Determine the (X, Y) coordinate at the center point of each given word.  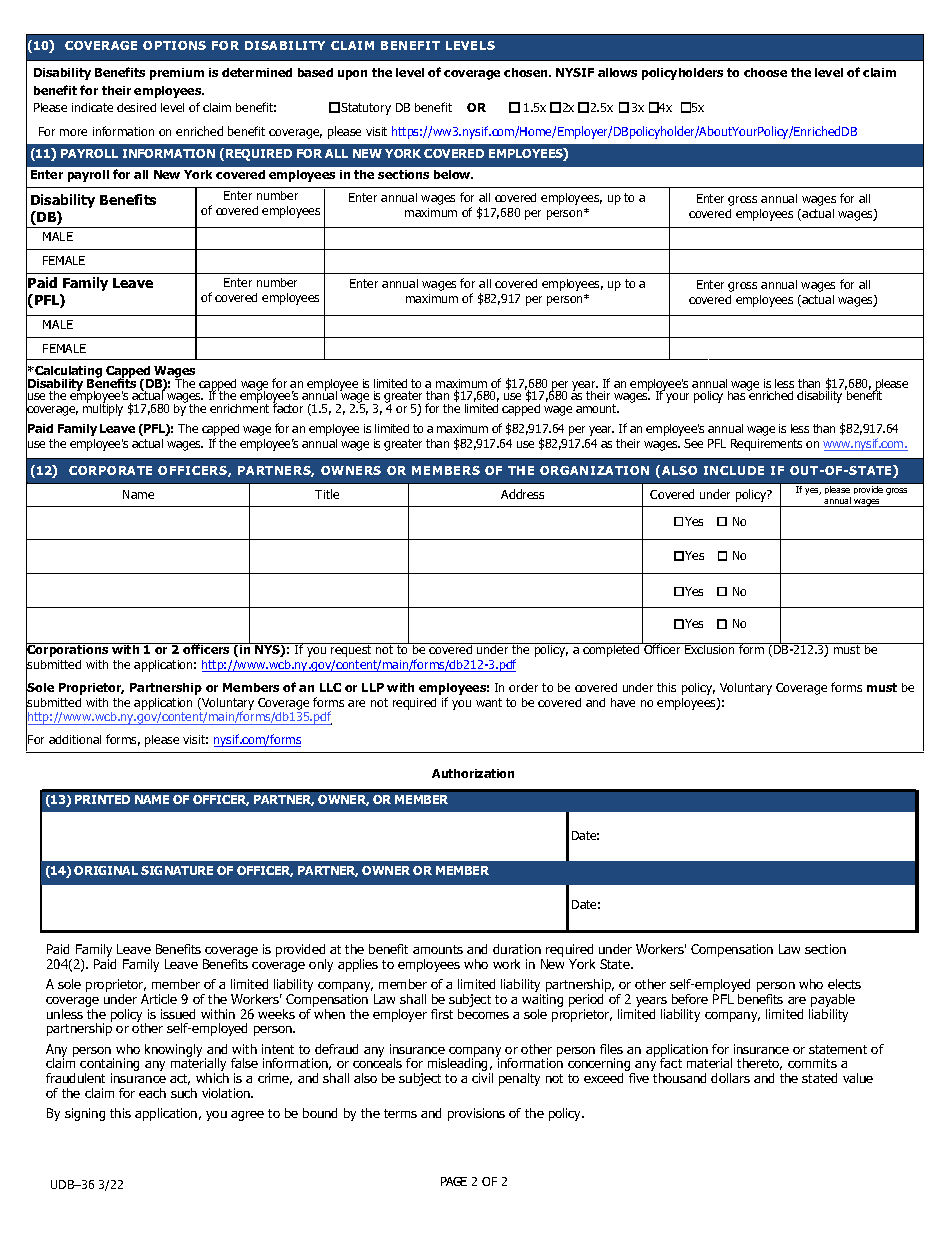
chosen (527, 72)
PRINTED (102, 799)
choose (765, 72)
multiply (103, 408)
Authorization (473, 773)
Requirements (766, 445)
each (152, 1093)
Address (522, 494)
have (623, 702)
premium (177, 74)
